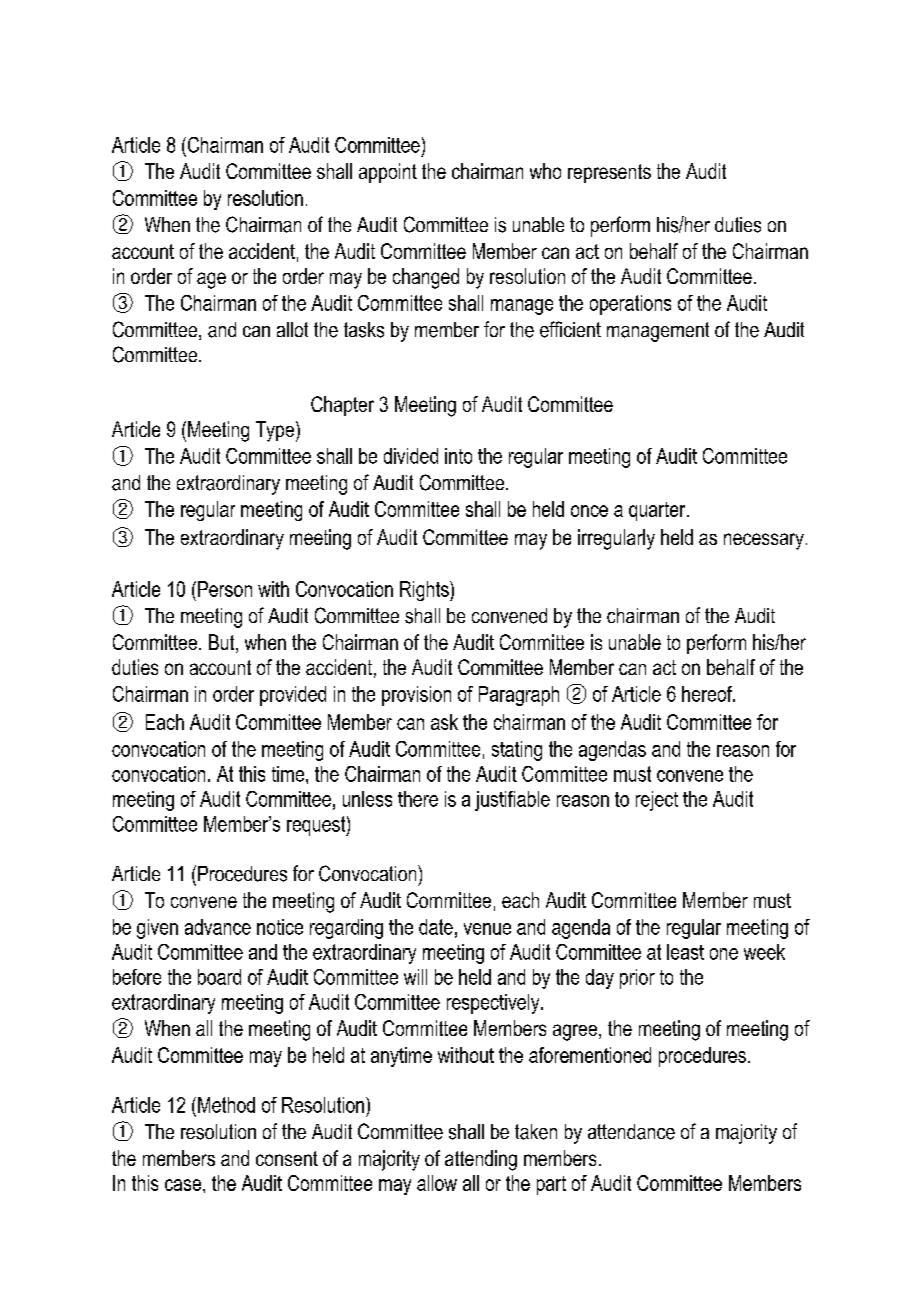  Describe the element at coordinates (292, 329) in the document. I see `allot` at that location.
